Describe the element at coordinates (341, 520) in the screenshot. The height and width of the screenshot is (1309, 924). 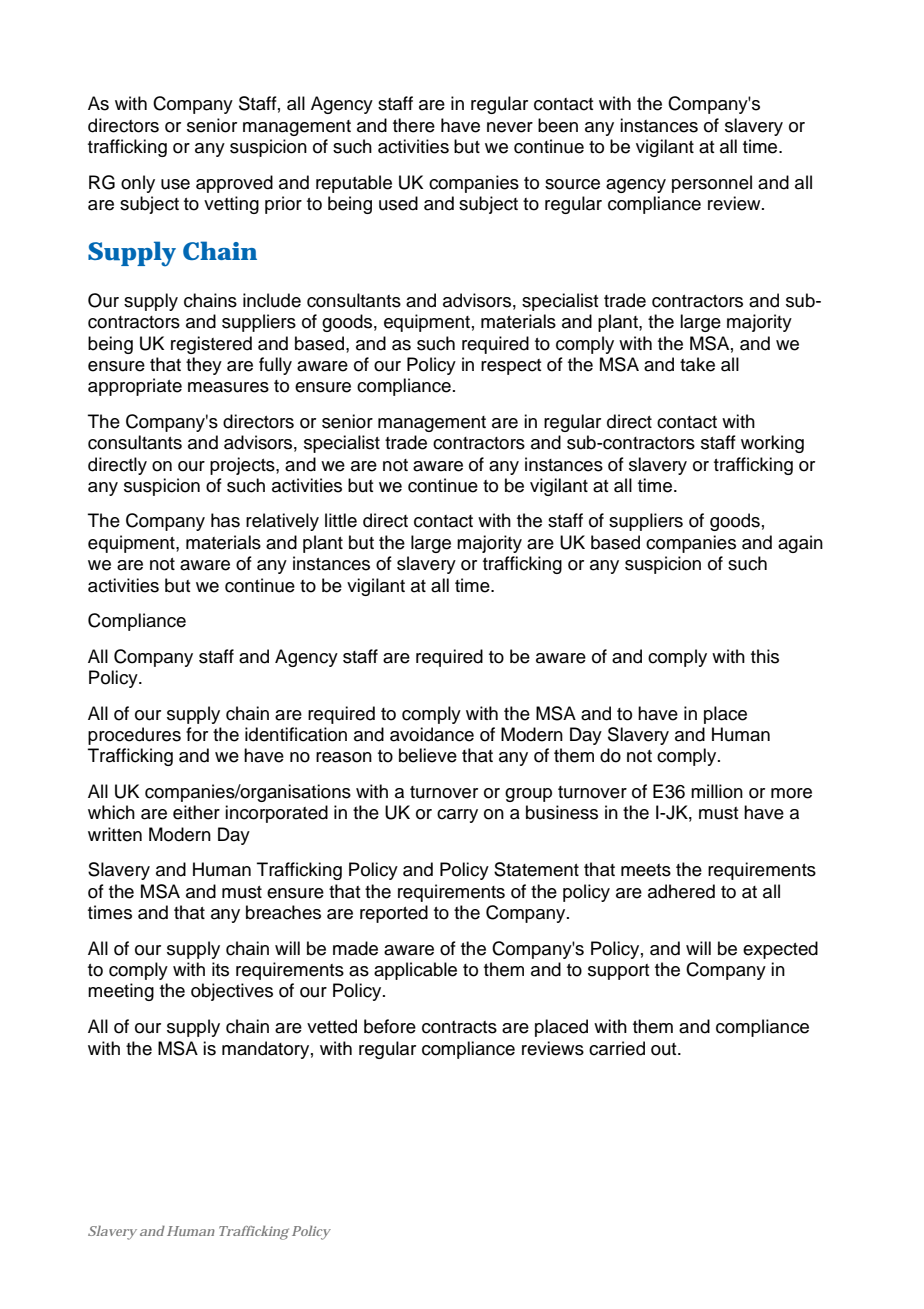
I see `little` at that location.
